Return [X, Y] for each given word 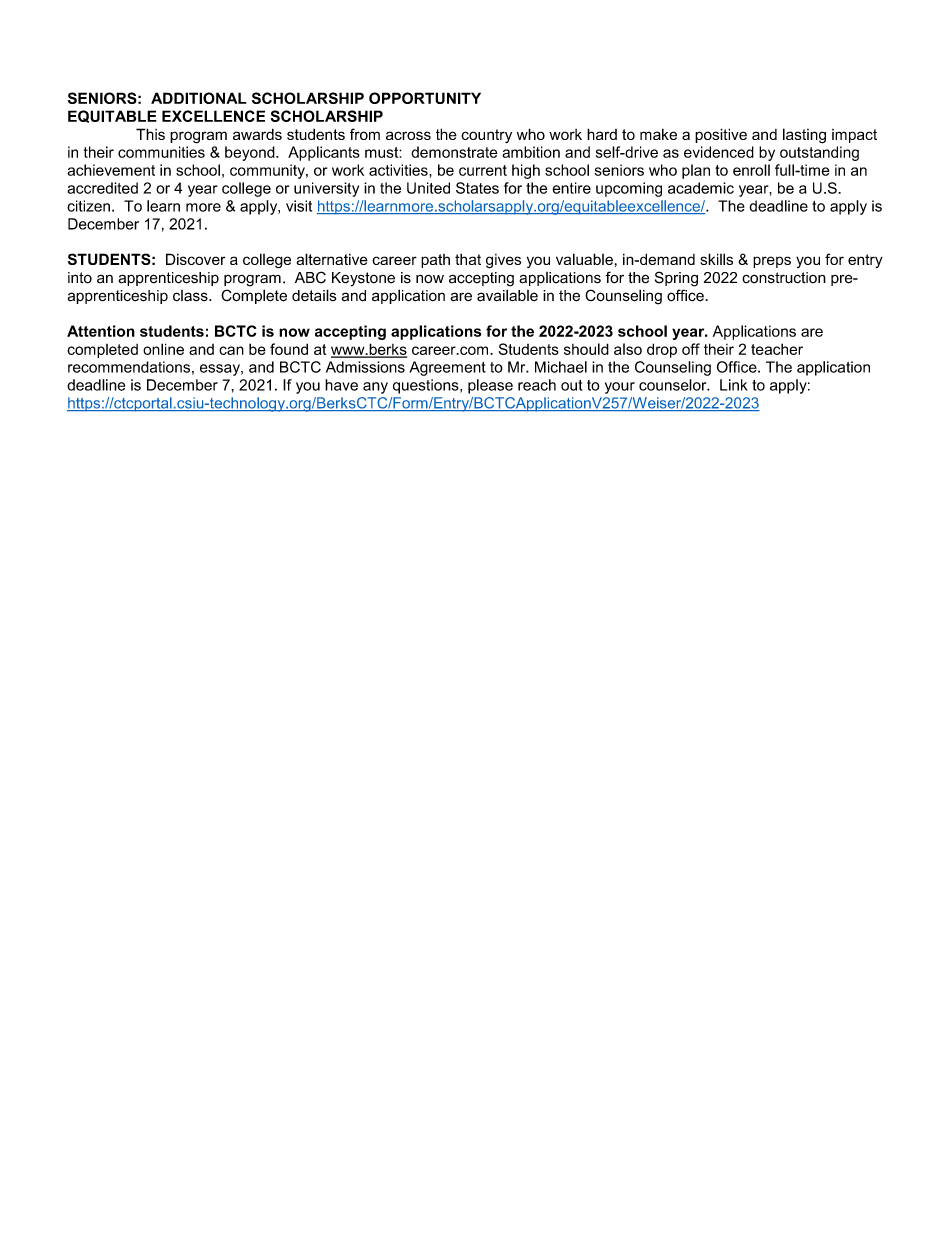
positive [721, 135]
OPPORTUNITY [425, 98]
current [483, 170]
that [468, 259]
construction [784, 278]
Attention [101, 331]
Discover [196, 259]
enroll [751, 170]
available [507, 295]
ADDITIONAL [199, 98]
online [163, 349]
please [490, 386]
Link [734, 385]
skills [716, 259]
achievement [111, 170]
